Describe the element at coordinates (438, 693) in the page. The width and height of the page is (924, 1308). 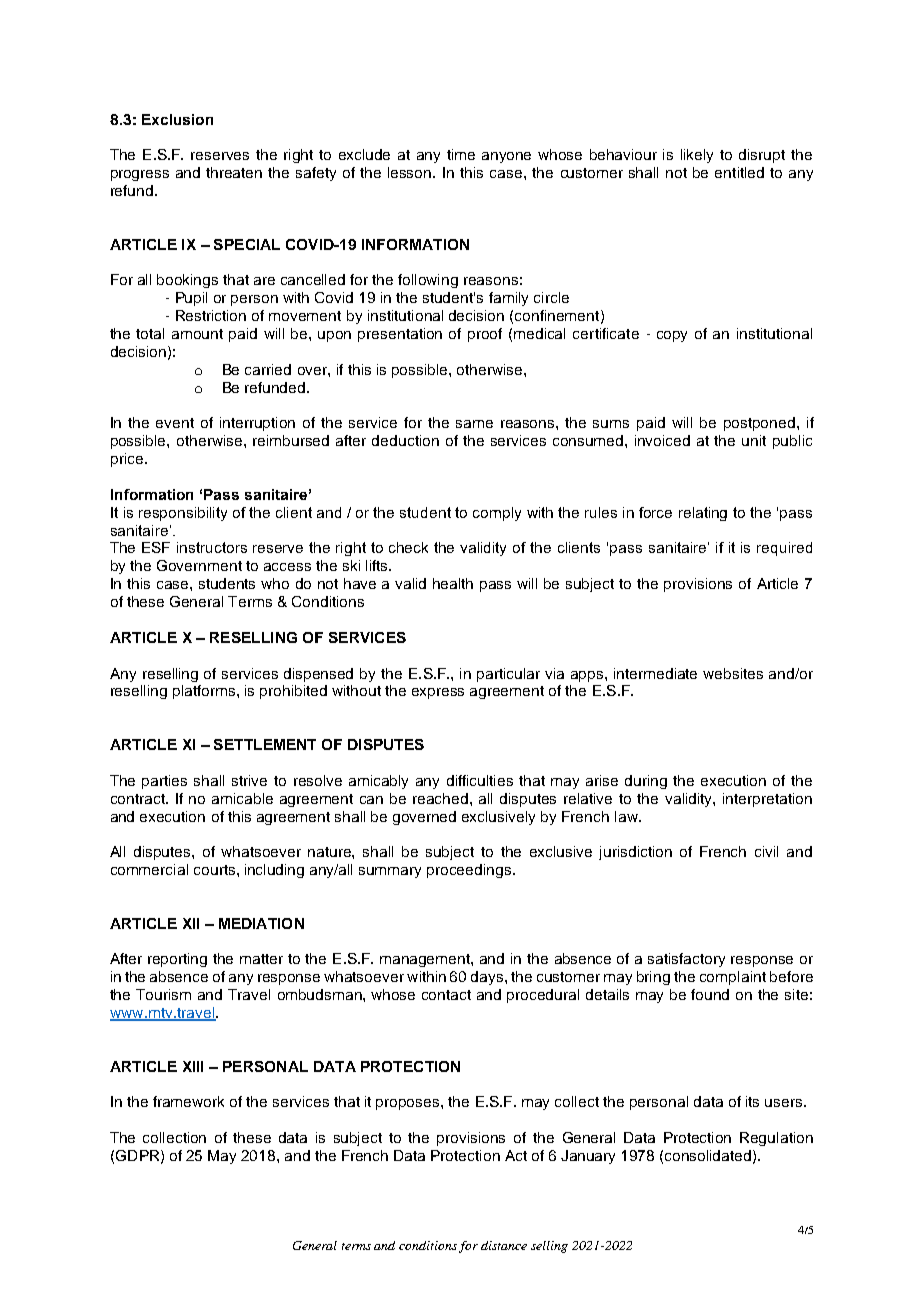
I see `express` at that location.
